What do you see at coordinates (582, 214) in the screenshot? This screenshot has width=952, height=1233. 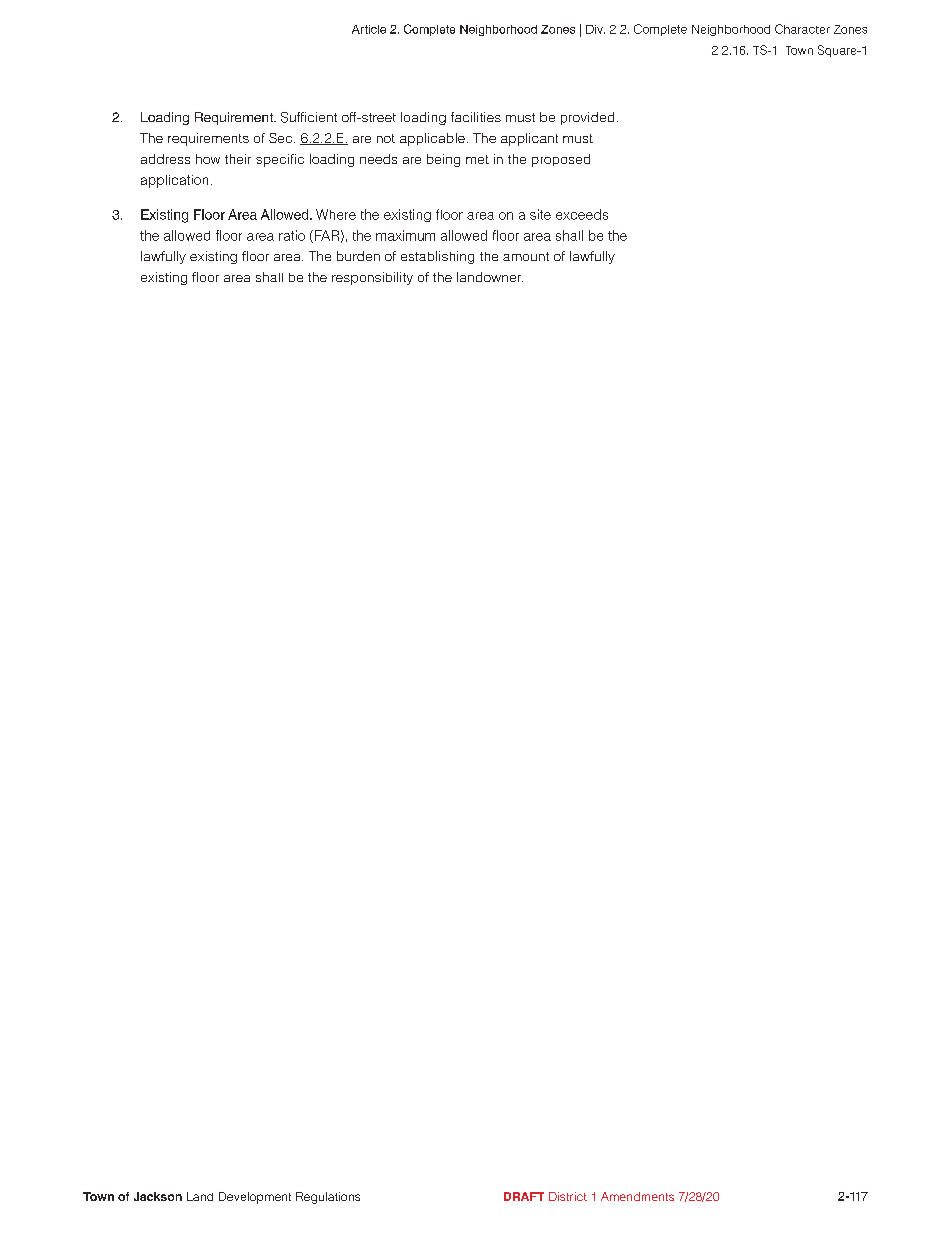 I see `exceeds` at bounding box center [582, 214].
